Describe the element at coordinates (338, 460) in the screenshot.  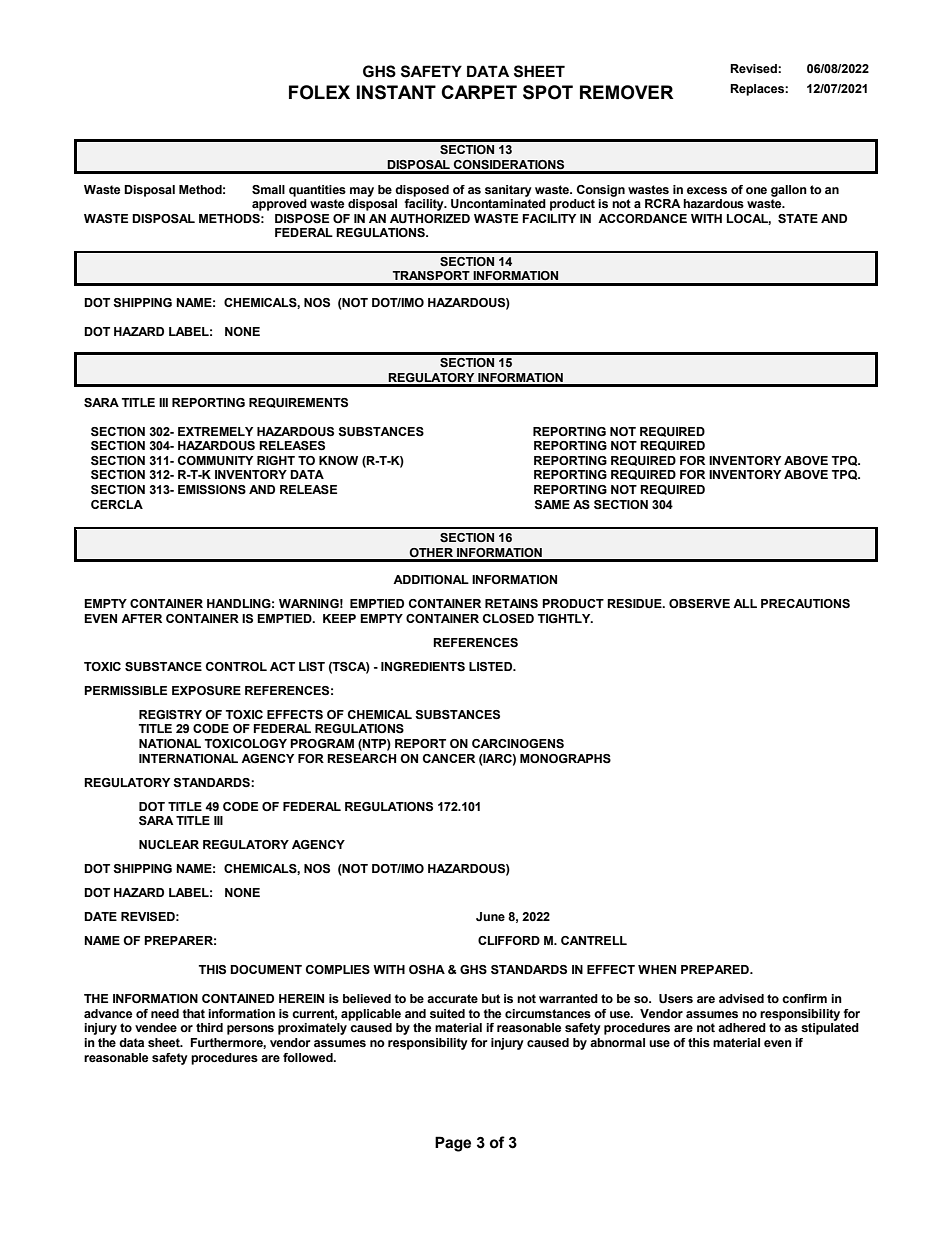
I see `KNOW` at that location.
